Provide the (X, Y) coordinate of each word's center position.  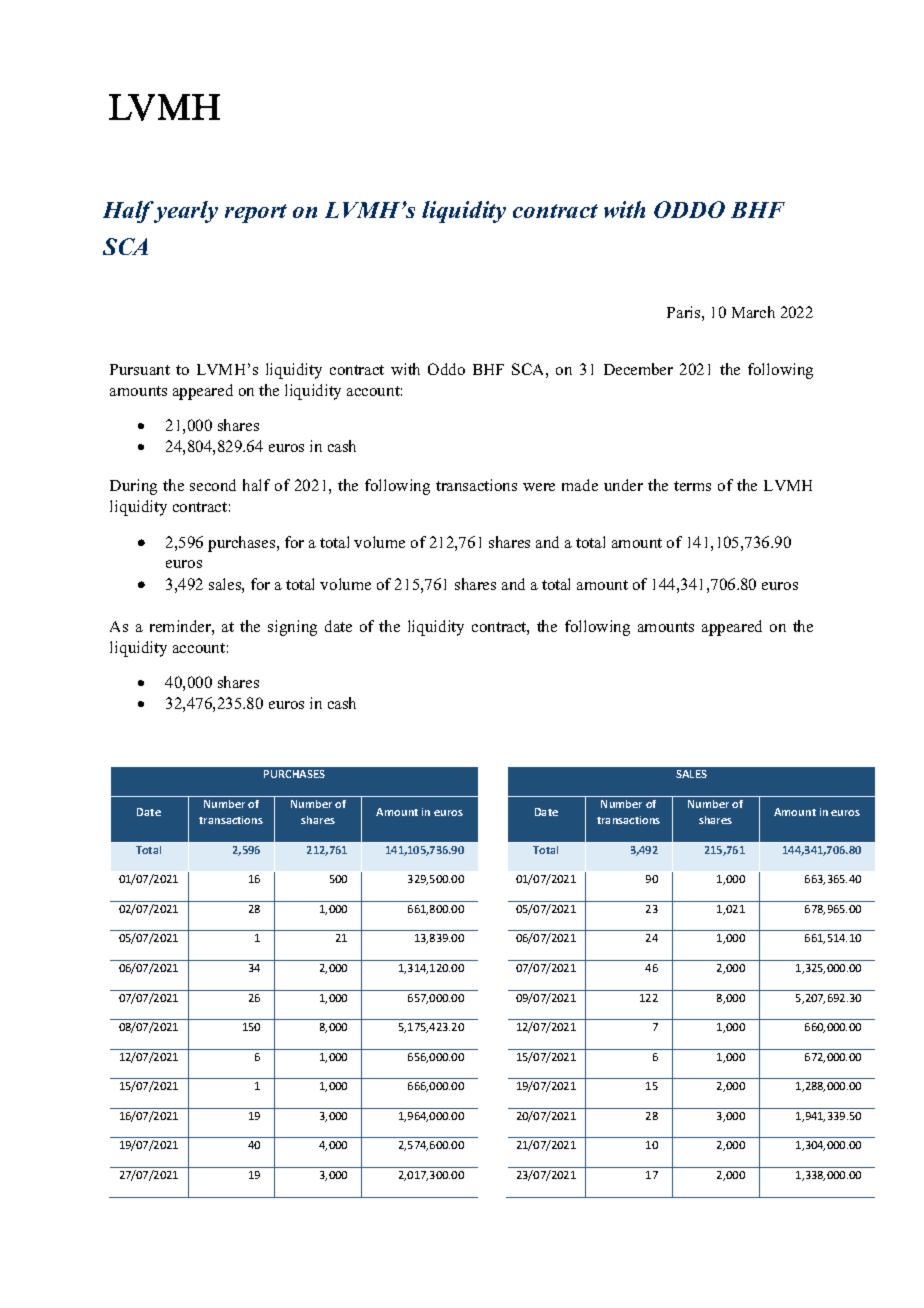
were (539, 487)
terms (692, 486)
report (256, 213)
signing (292, 628)
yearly (184, 212)
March (753, 312)
